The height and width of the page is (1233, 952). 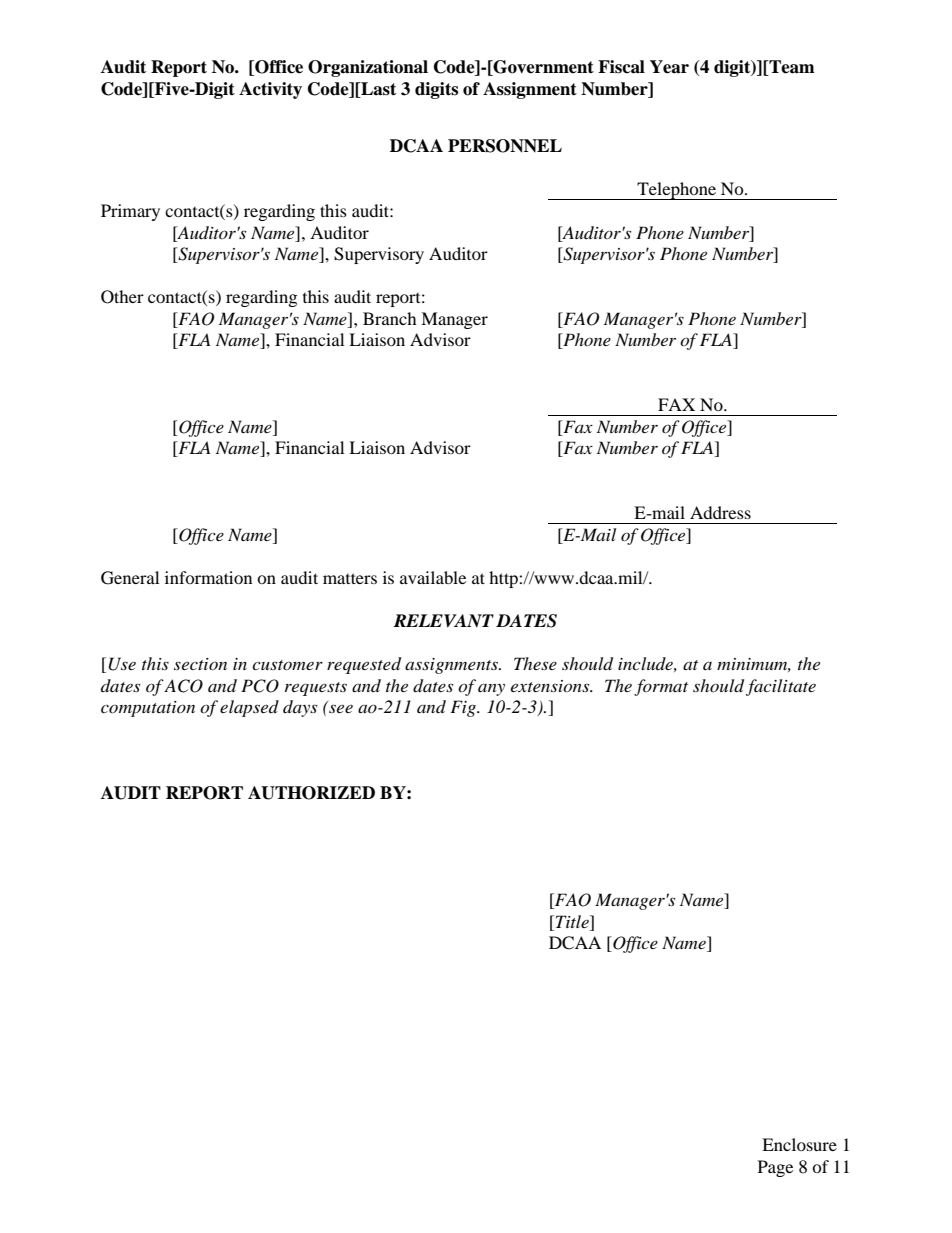 What do you see at coordinates (720, 512) in the page?
I see `Address` at bounding box center [720, 512].
